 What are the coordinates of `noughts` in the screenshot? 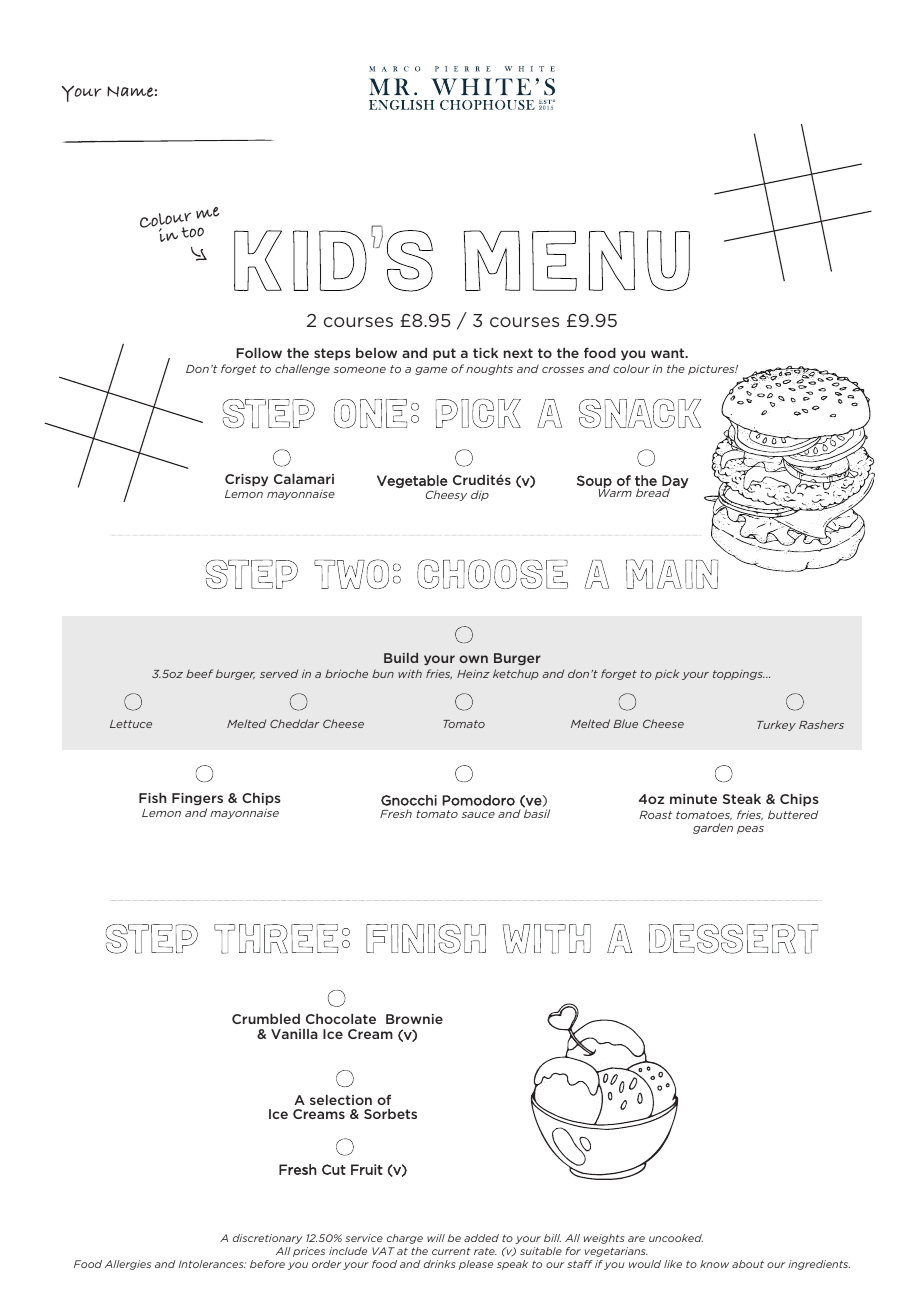 It's located at (489, 369).
